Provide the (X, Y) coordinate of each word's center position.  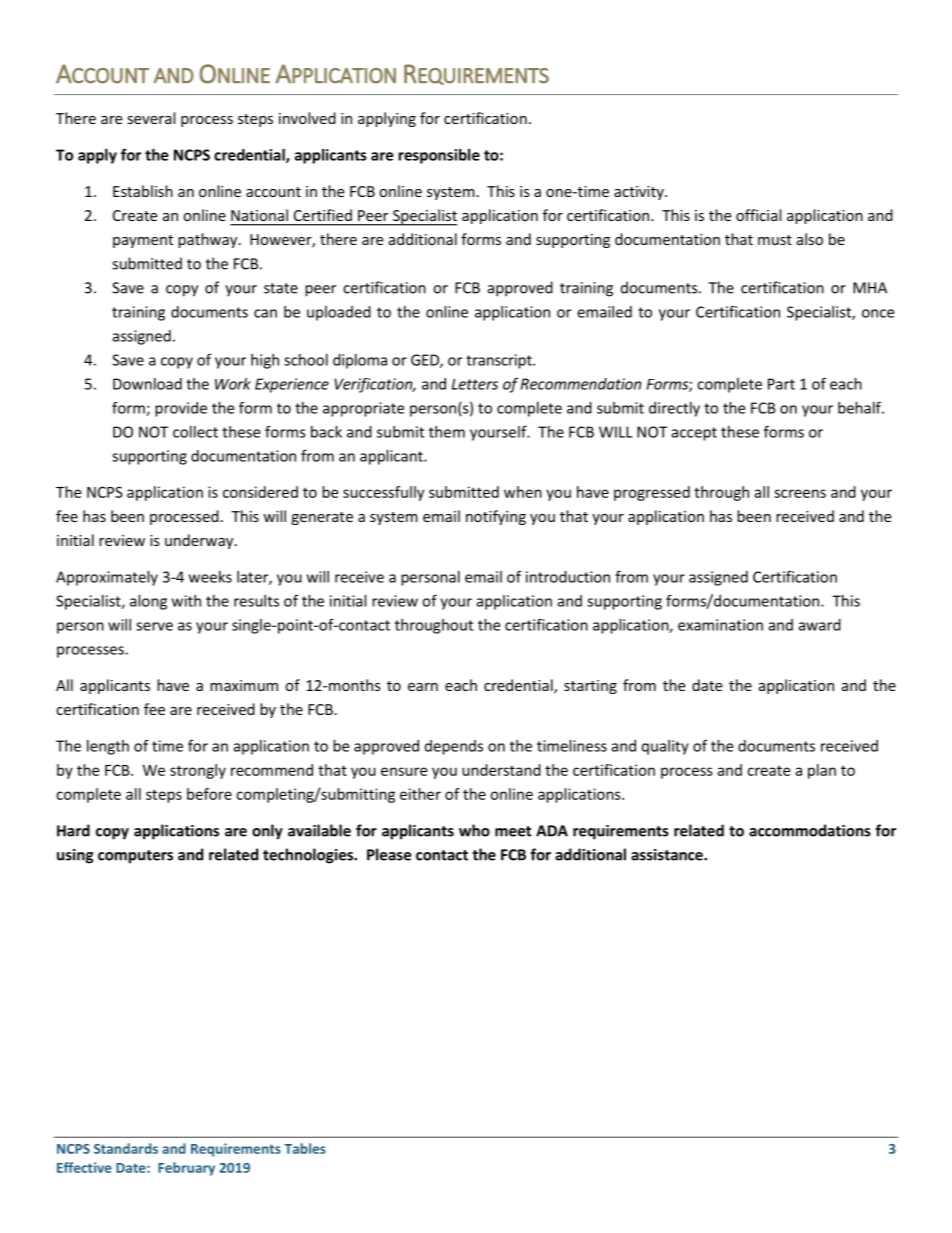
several (151, 118)
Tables (305, 1148)
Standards (126, 1148)
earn (423, 687)
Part (781, 384)
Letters (475, 384)
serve (154, 626)
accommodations (810, 830)
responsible (439, 156)
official (758, 215)
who (474, 830)
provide (181, 409)
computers (135, 857)
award (820, 625)
